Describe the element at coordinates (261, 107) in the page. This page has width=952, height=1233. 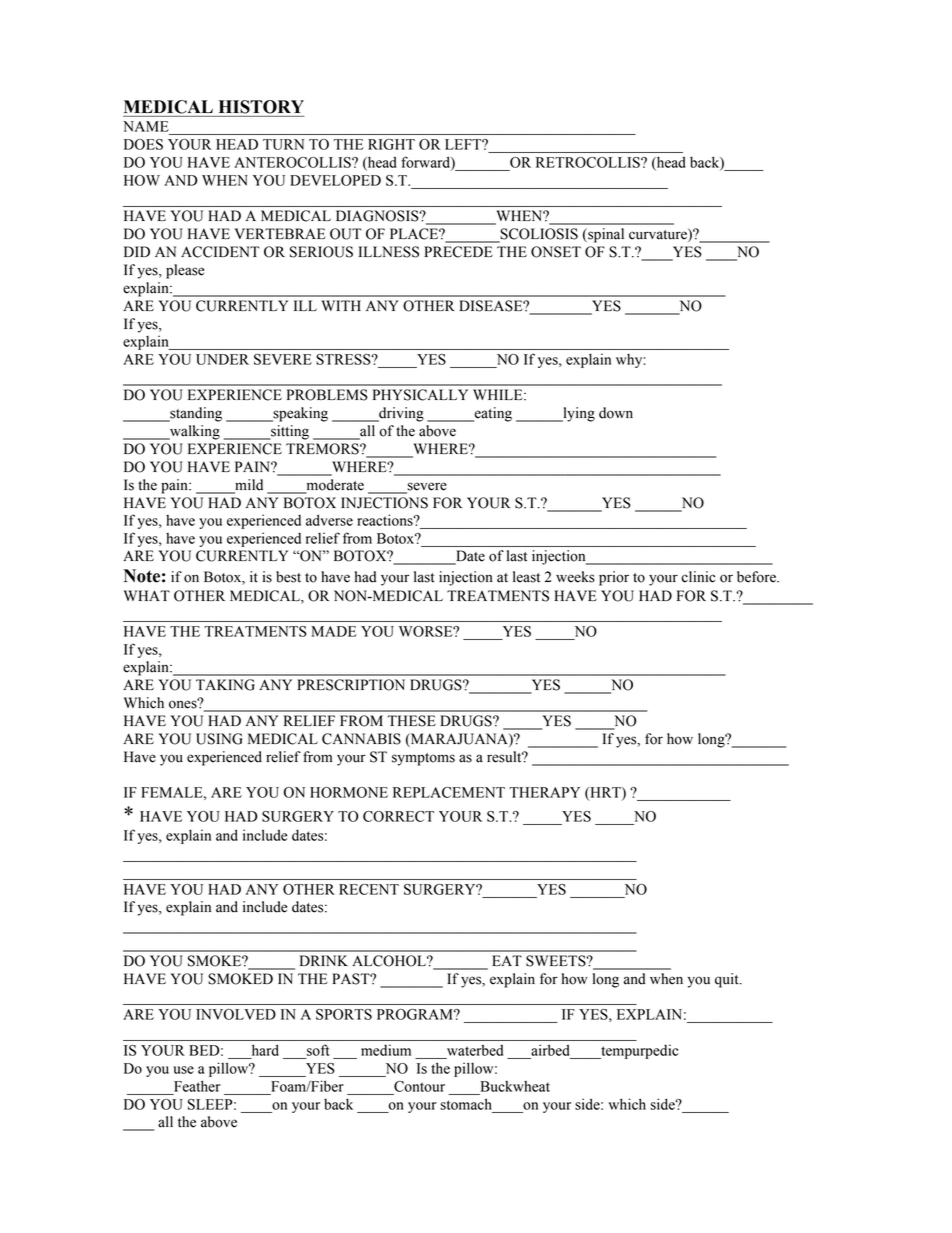
I see `HISTORY` at that location.
